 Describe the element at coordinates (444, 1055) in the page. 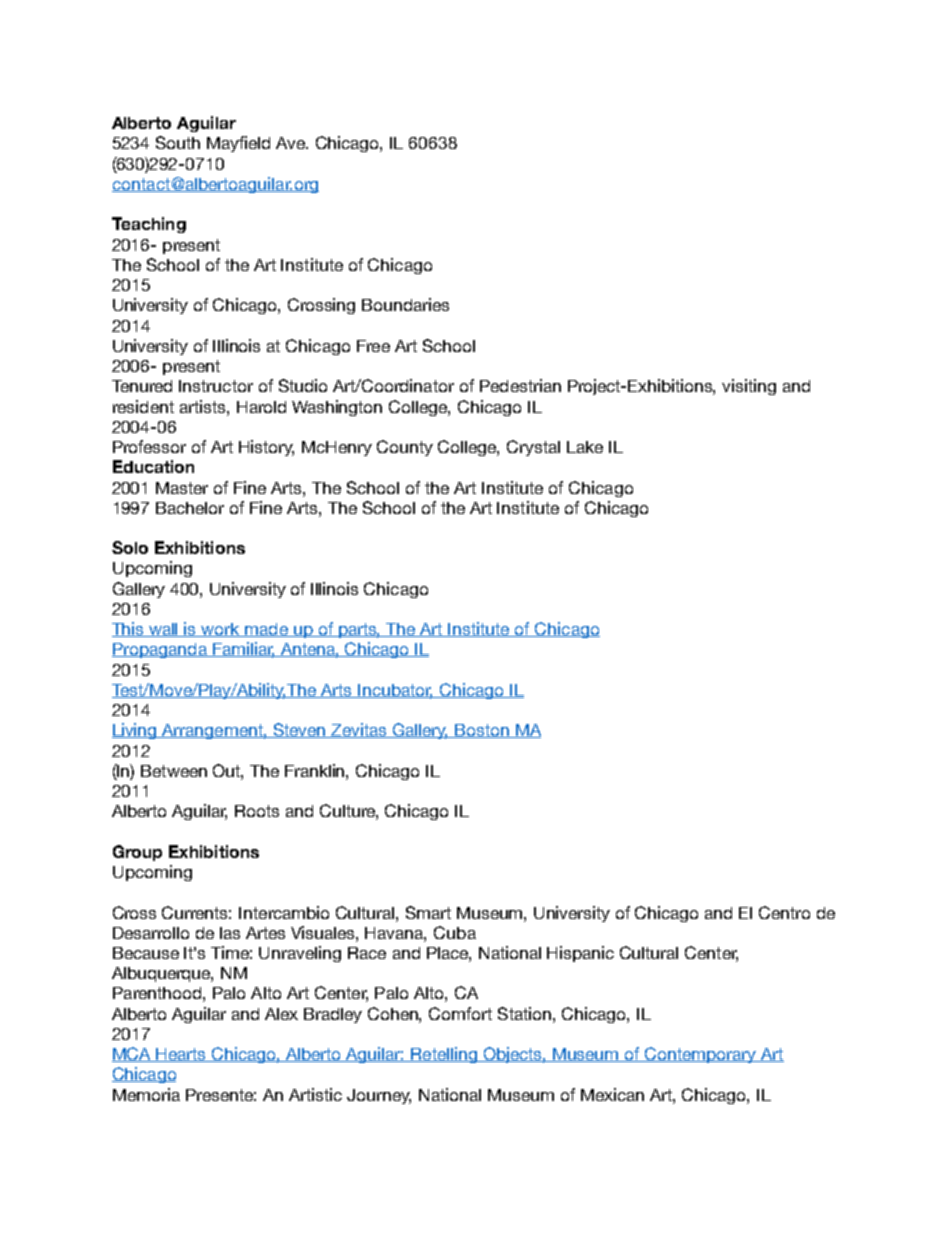

I see `Retelling` at that location.
